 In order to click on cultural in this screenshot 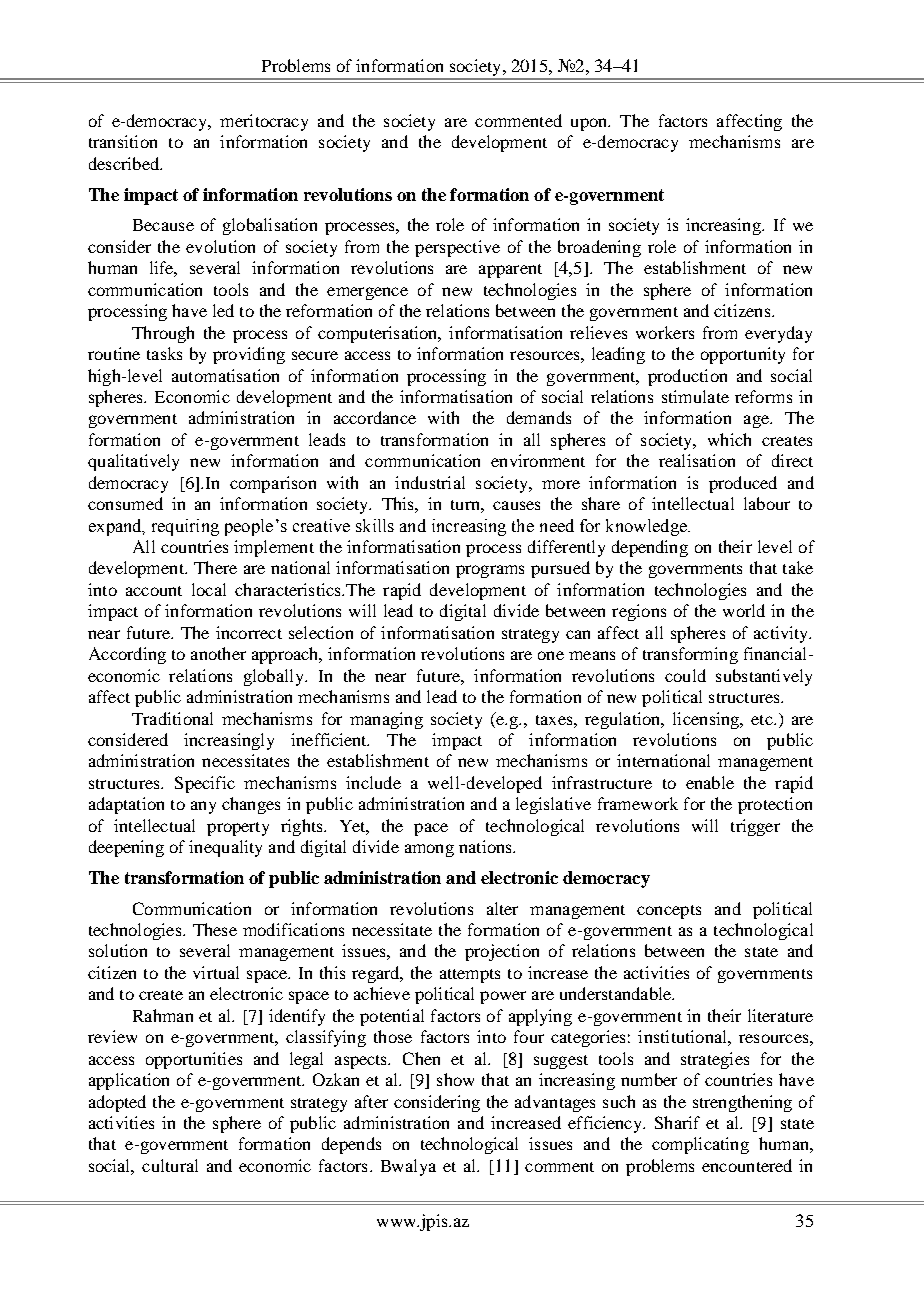, I will do `click(170, 1165)`.
